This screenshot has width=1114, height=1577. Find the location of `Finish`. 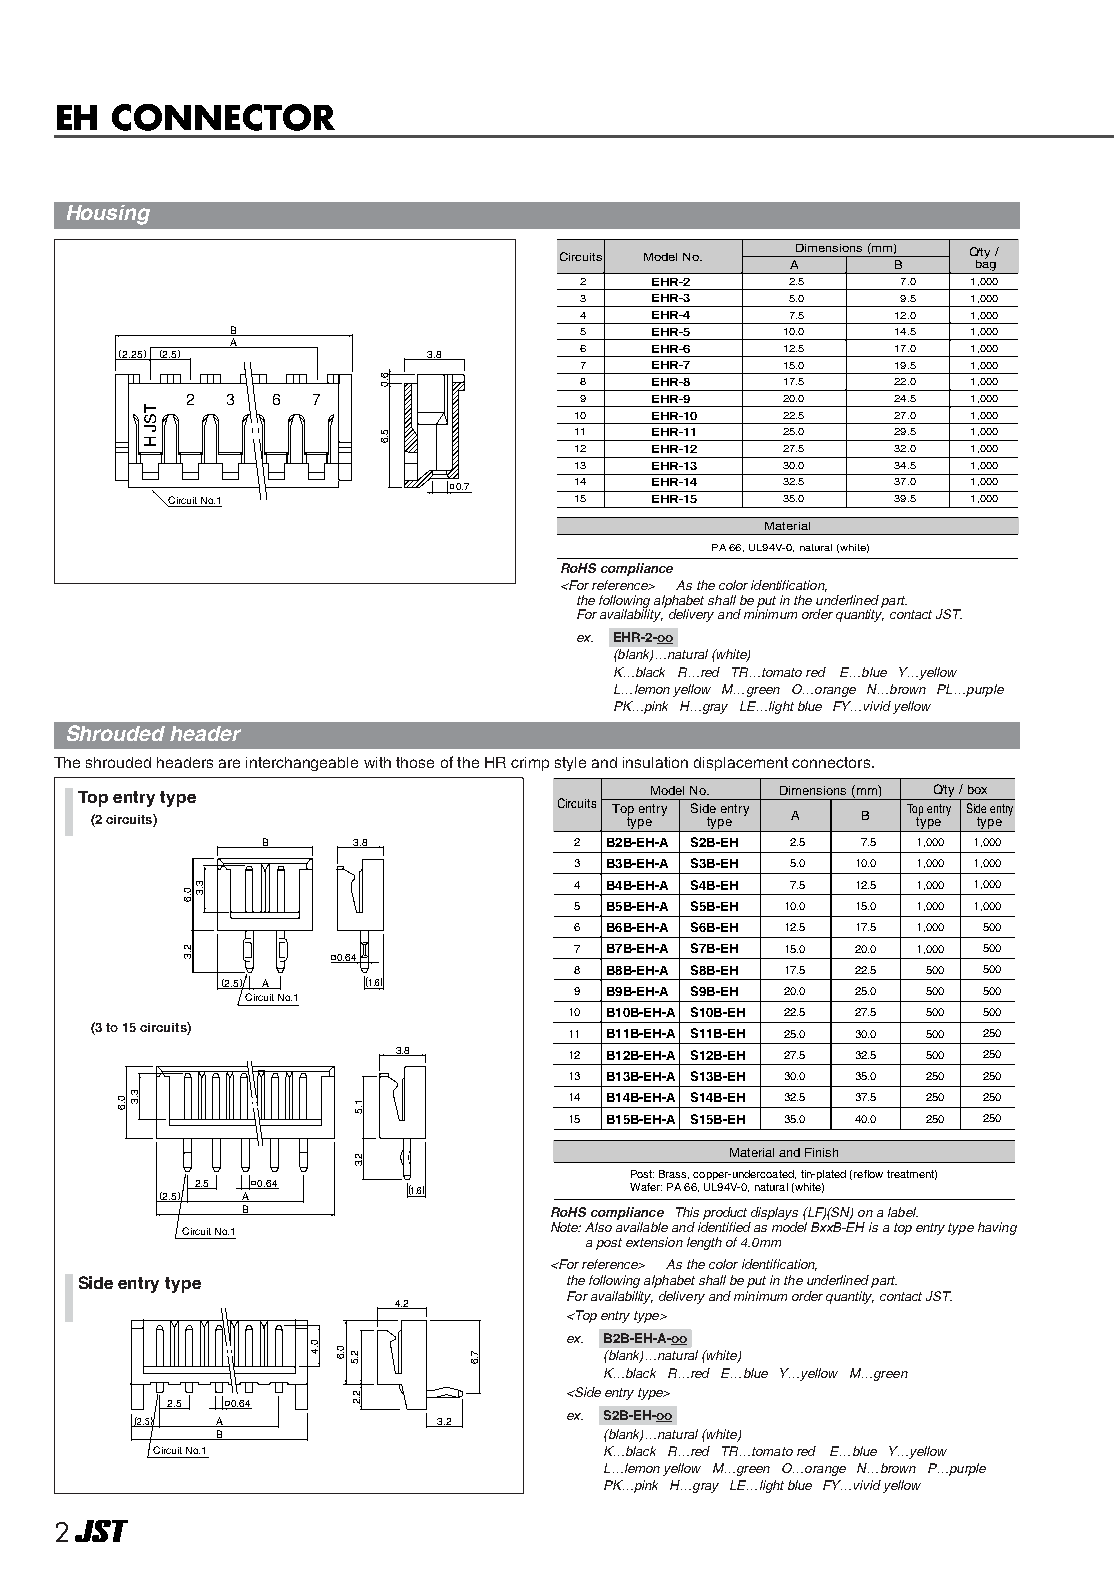

Finish is located at coordinates (821, 1152).
